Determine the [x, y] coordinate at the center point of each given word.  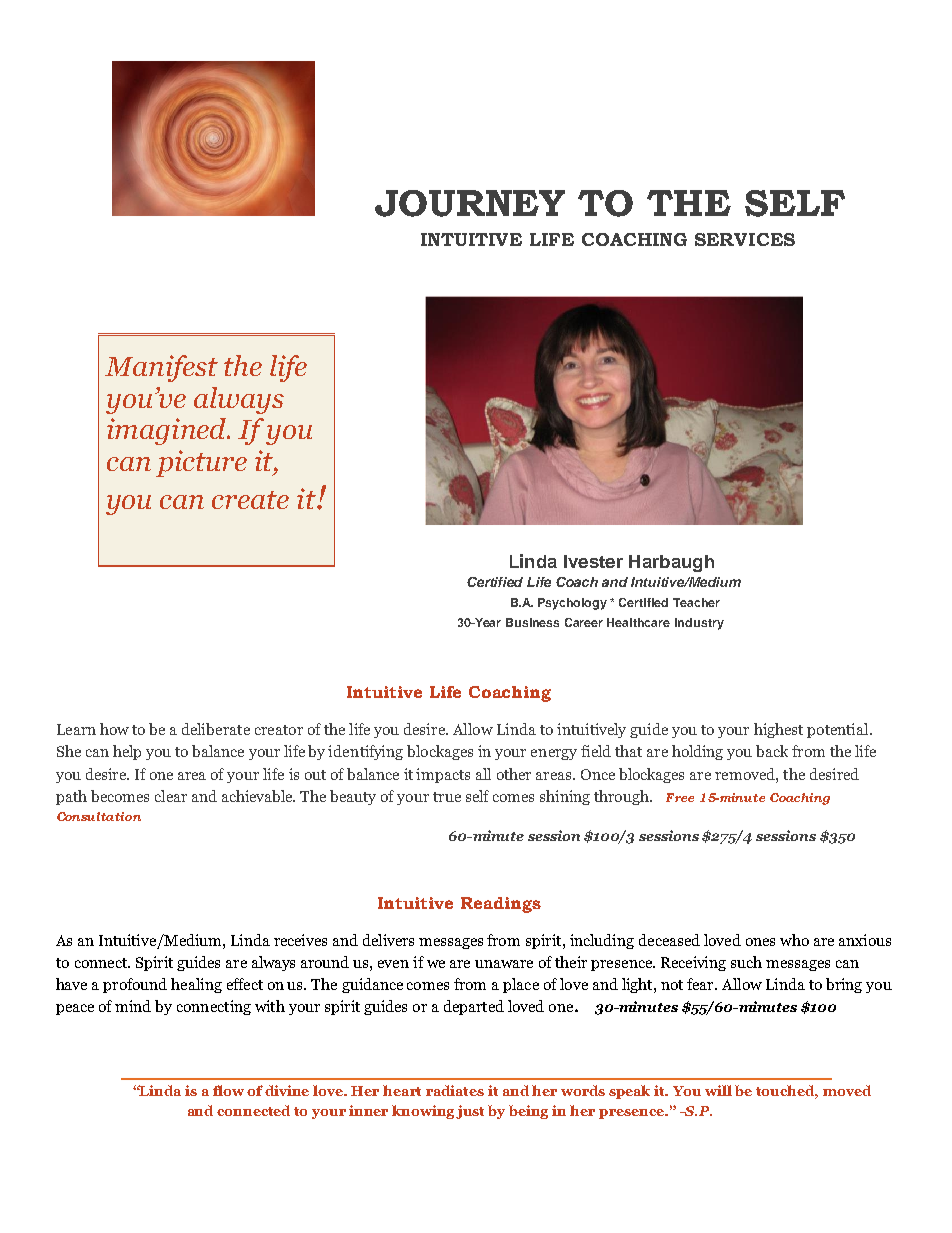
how [114, 729]
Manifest [161, 368]
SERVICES [745, 239]
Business [532, 622]
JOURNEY [470, 203]
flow [228, 1090]
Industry [699, 624]
